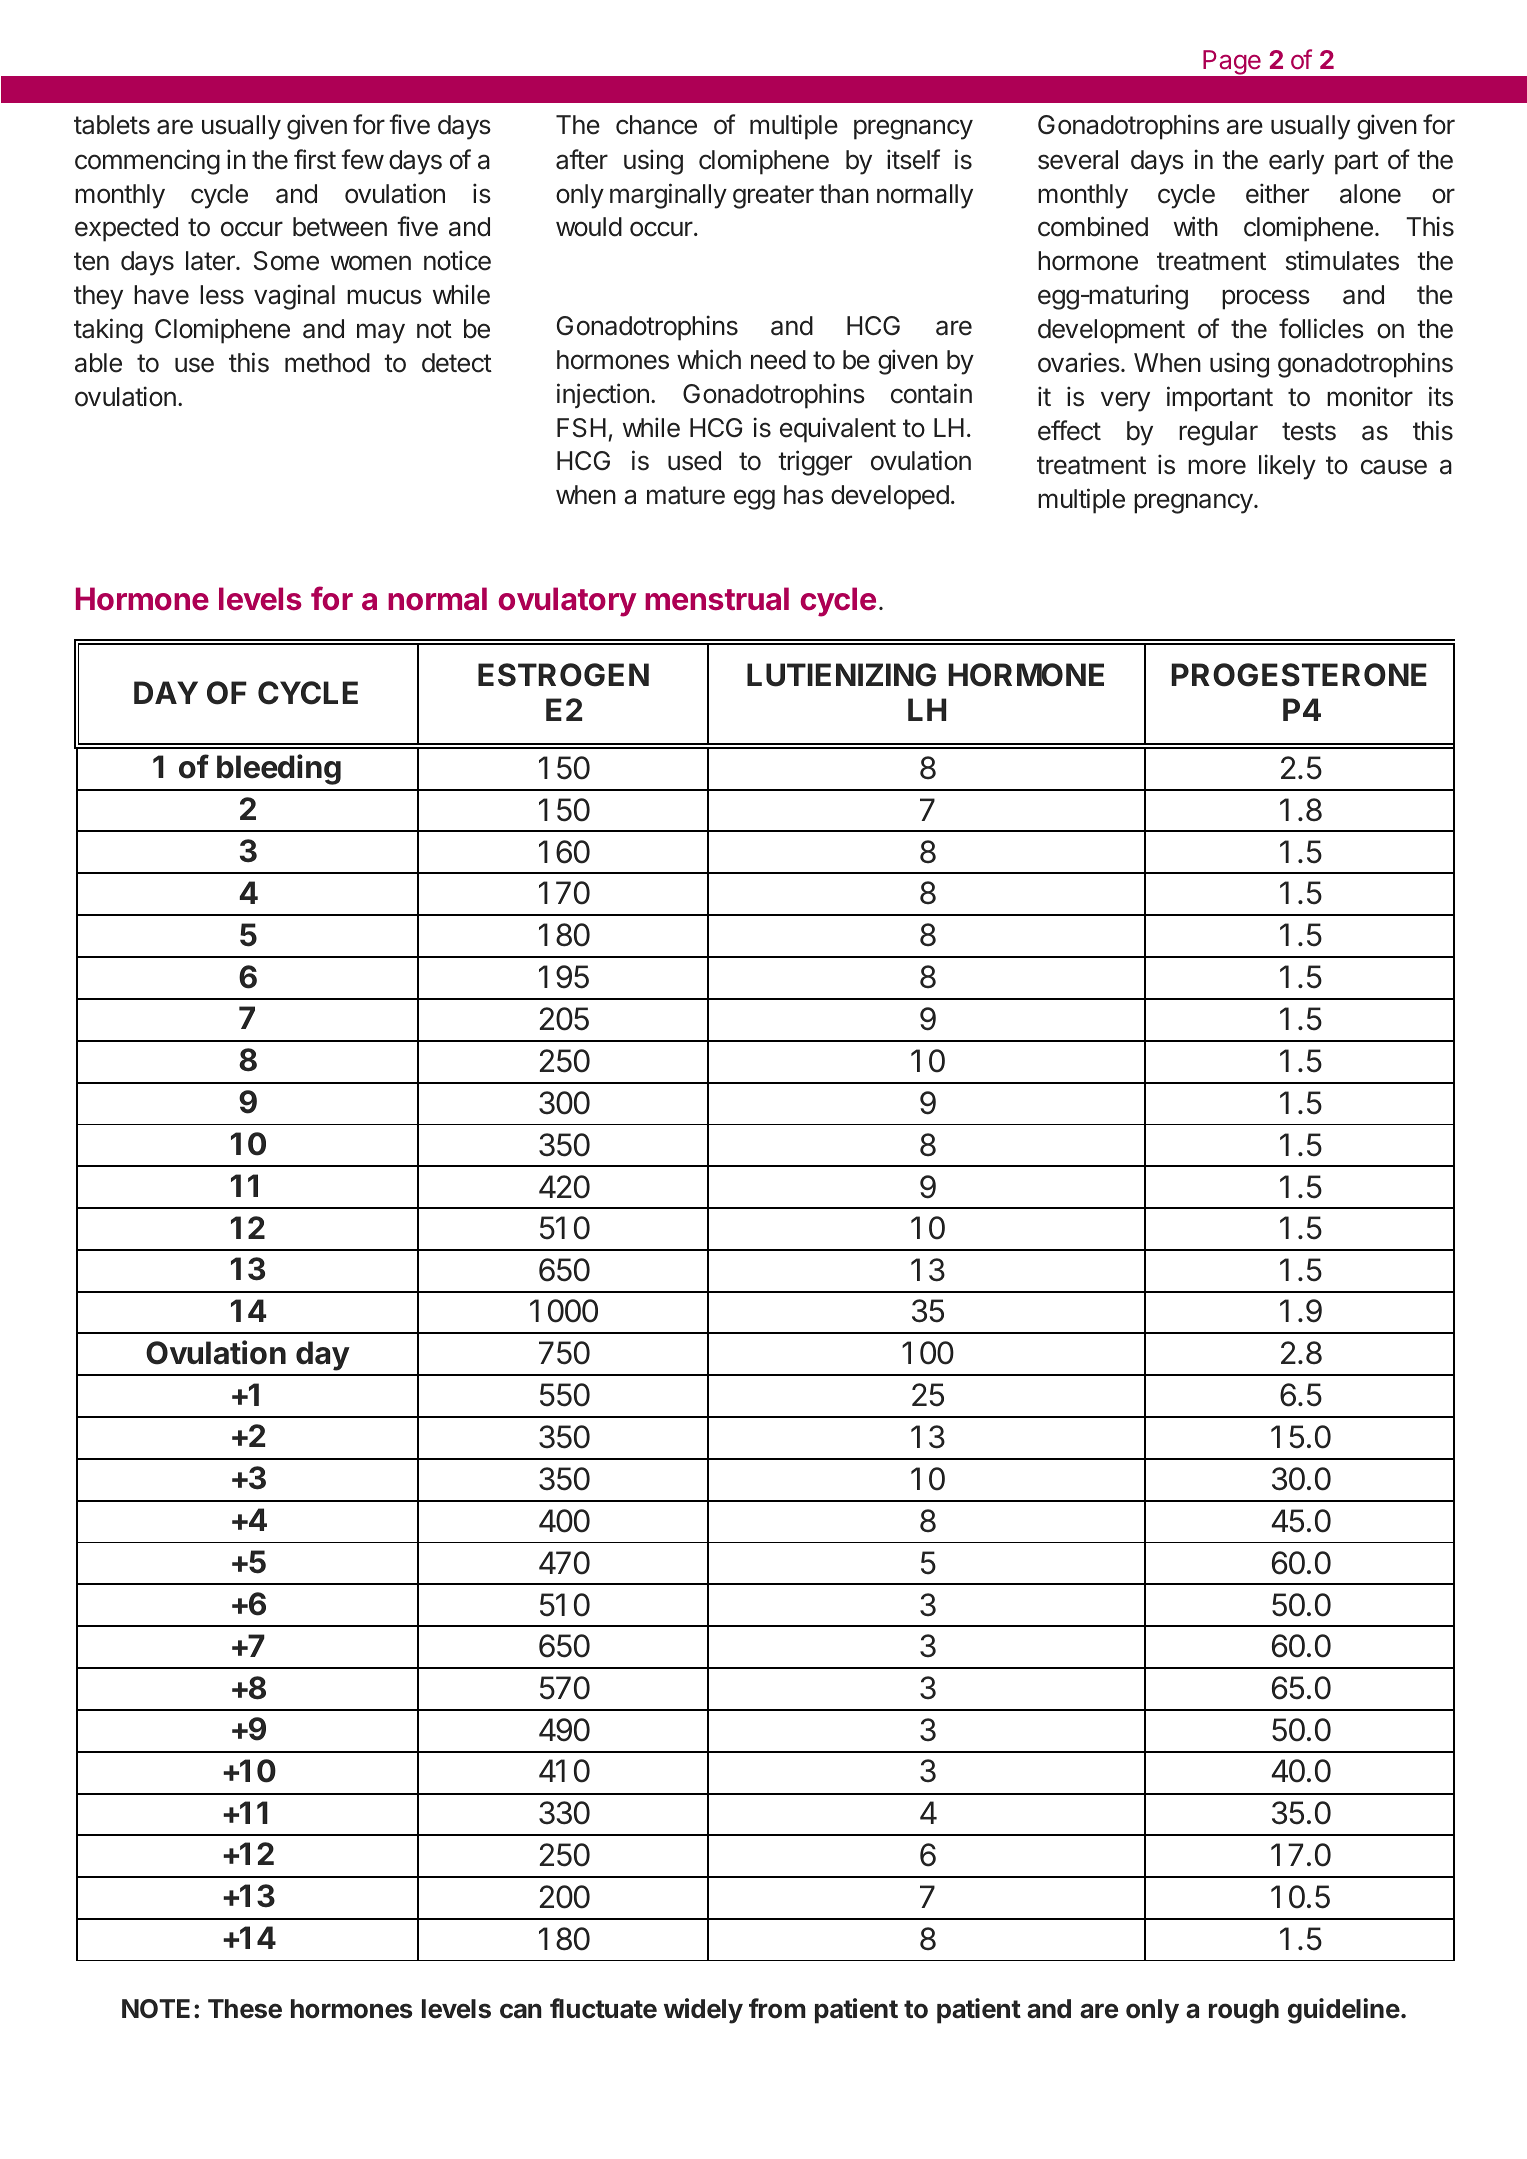  Describe the element at coordinates (279, 769) in the screenshot. I see `bleeding` at that location.
